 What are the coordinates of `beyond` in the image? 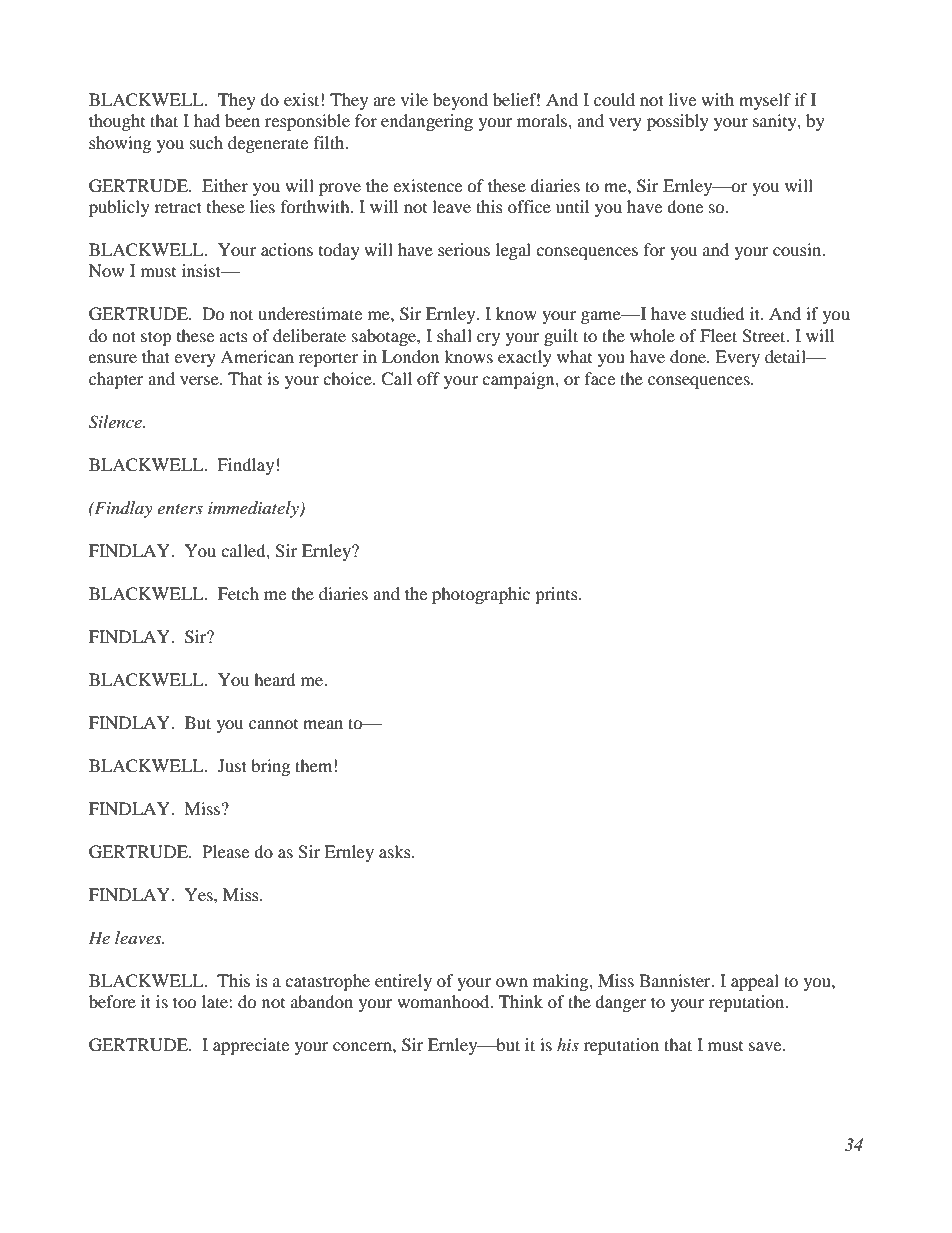 It's located at (460, 101).
